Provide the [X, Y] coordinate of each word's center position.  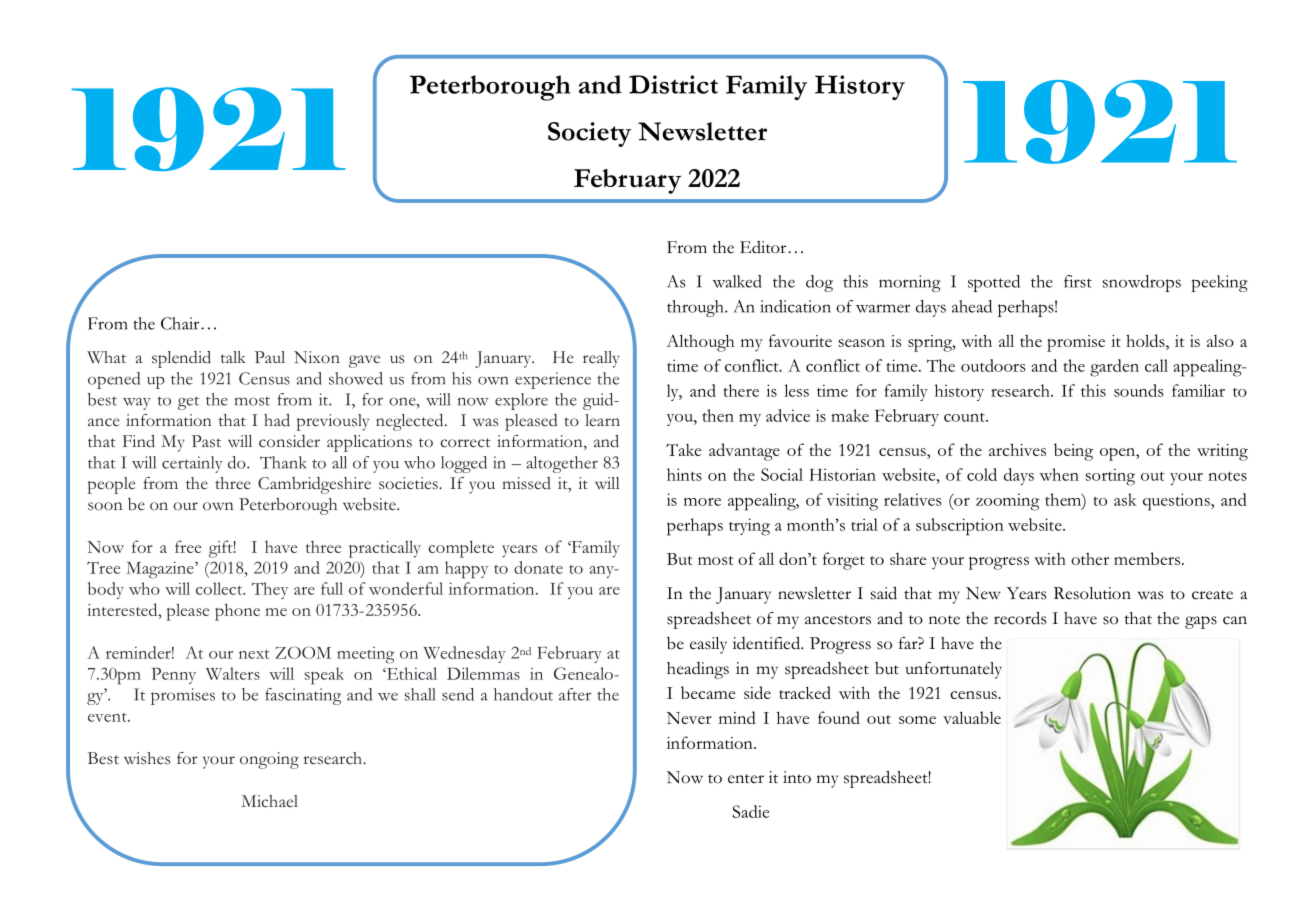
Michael [270, 801]
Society [589, 134]
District [673, 84]
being [1073, 452]
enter [746, 779]
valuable [972, 717]
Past [206, 441]
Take [683, 450]
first [1078, 281]
